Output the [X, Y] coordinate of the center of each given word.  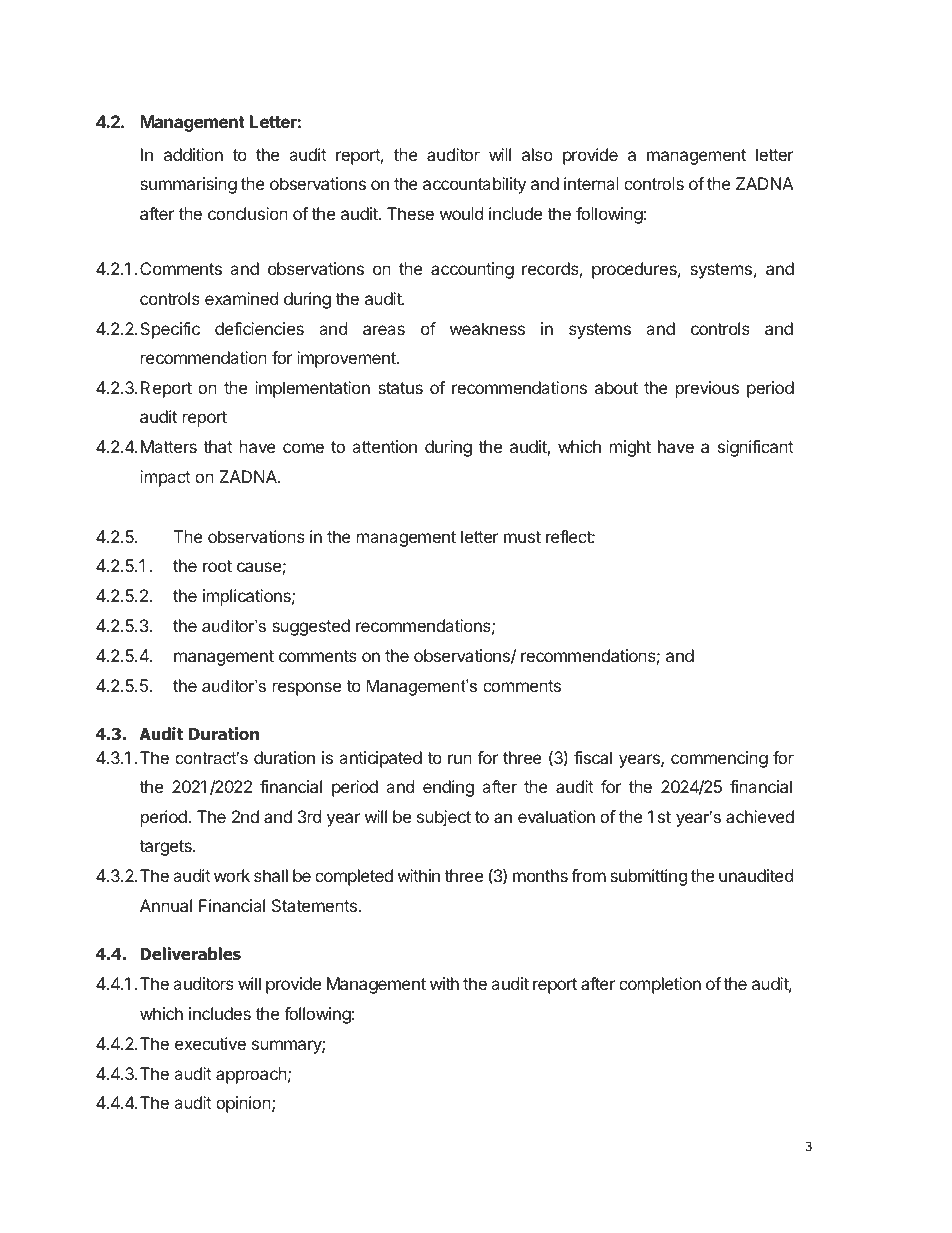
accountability [474, 185]
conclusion [248, 213]
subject [444, 818]
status [400, 388]
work [232, 875]
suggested [311, 627]
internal [591, 183]
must [522, 537]
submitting [648, 877]
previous [707, 389]
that [218, 446]
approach [251, 1075]
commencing [719, 759]
